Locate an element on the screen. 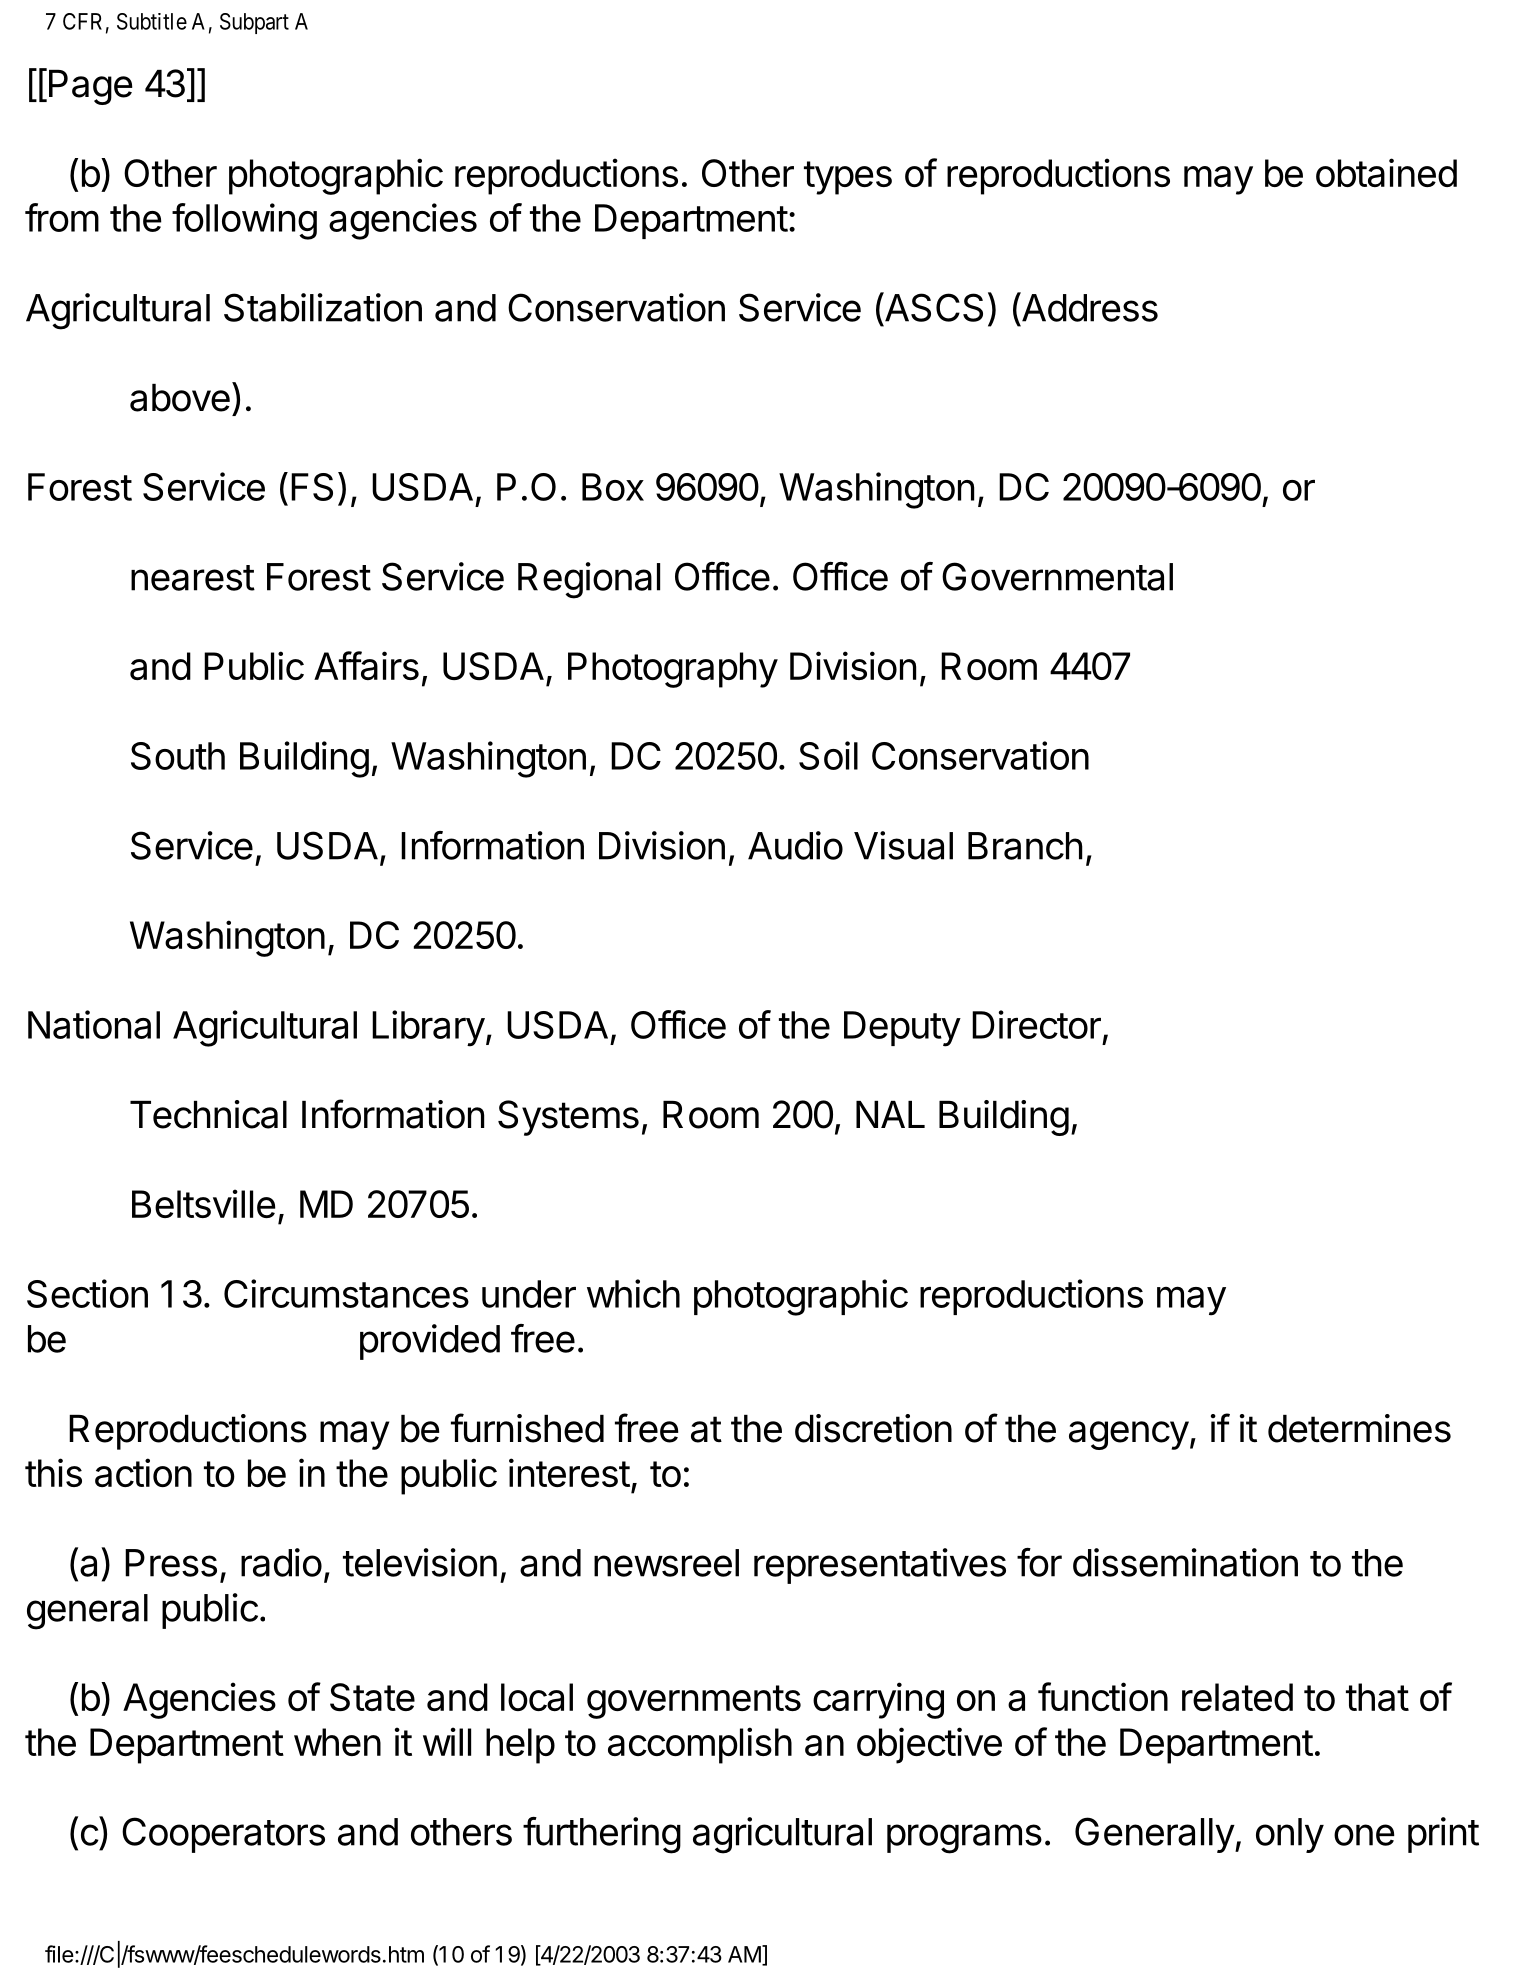 This screenshot has height=1980, width=1530. Photography is located at coordinates (673, 670).
